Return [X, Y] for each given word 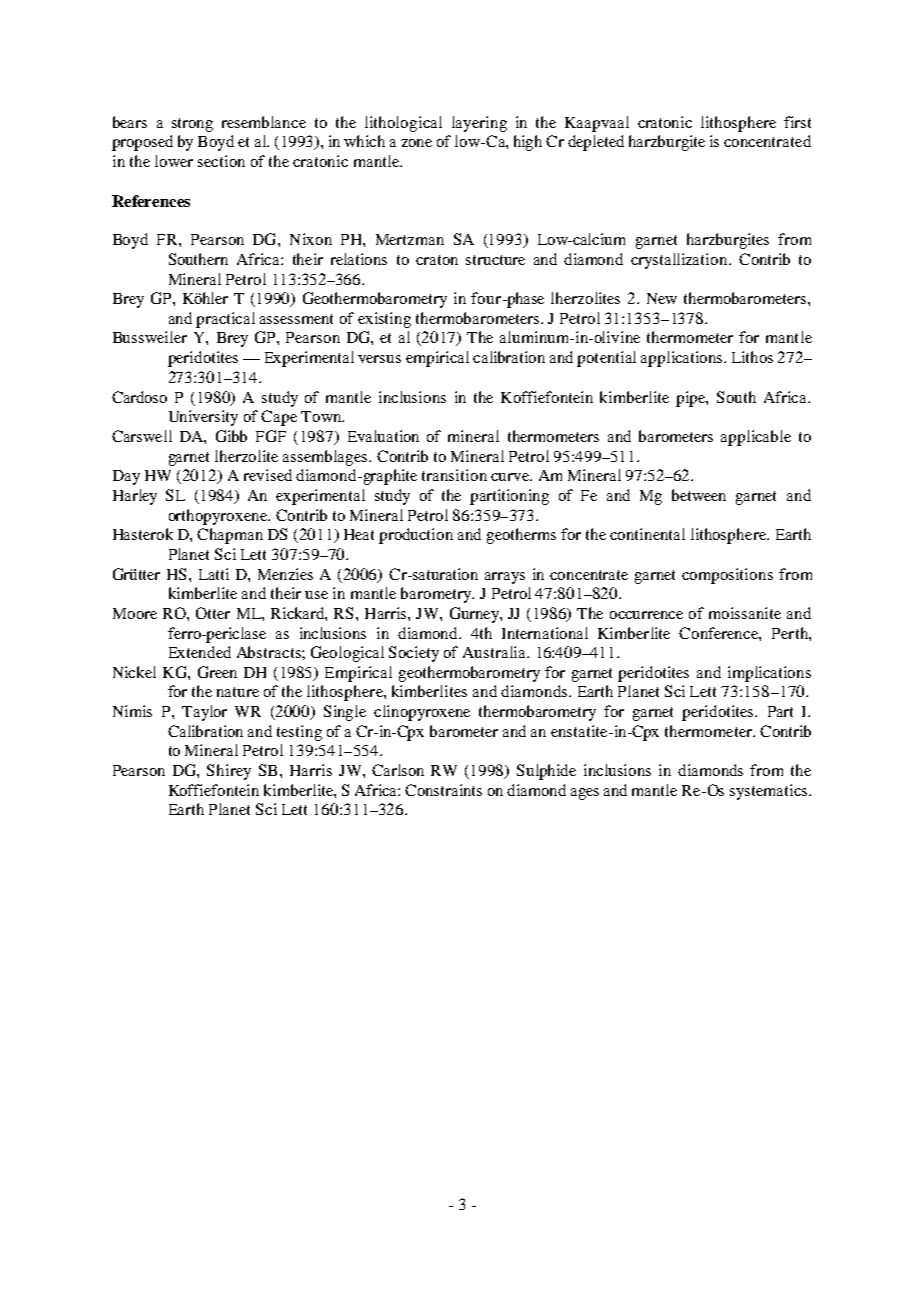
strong [192, 125]
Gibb [231, 436]
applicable [756, 438]
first [797, 122]
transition [454, 475]
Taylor [204, 713]
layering [479, 124]
